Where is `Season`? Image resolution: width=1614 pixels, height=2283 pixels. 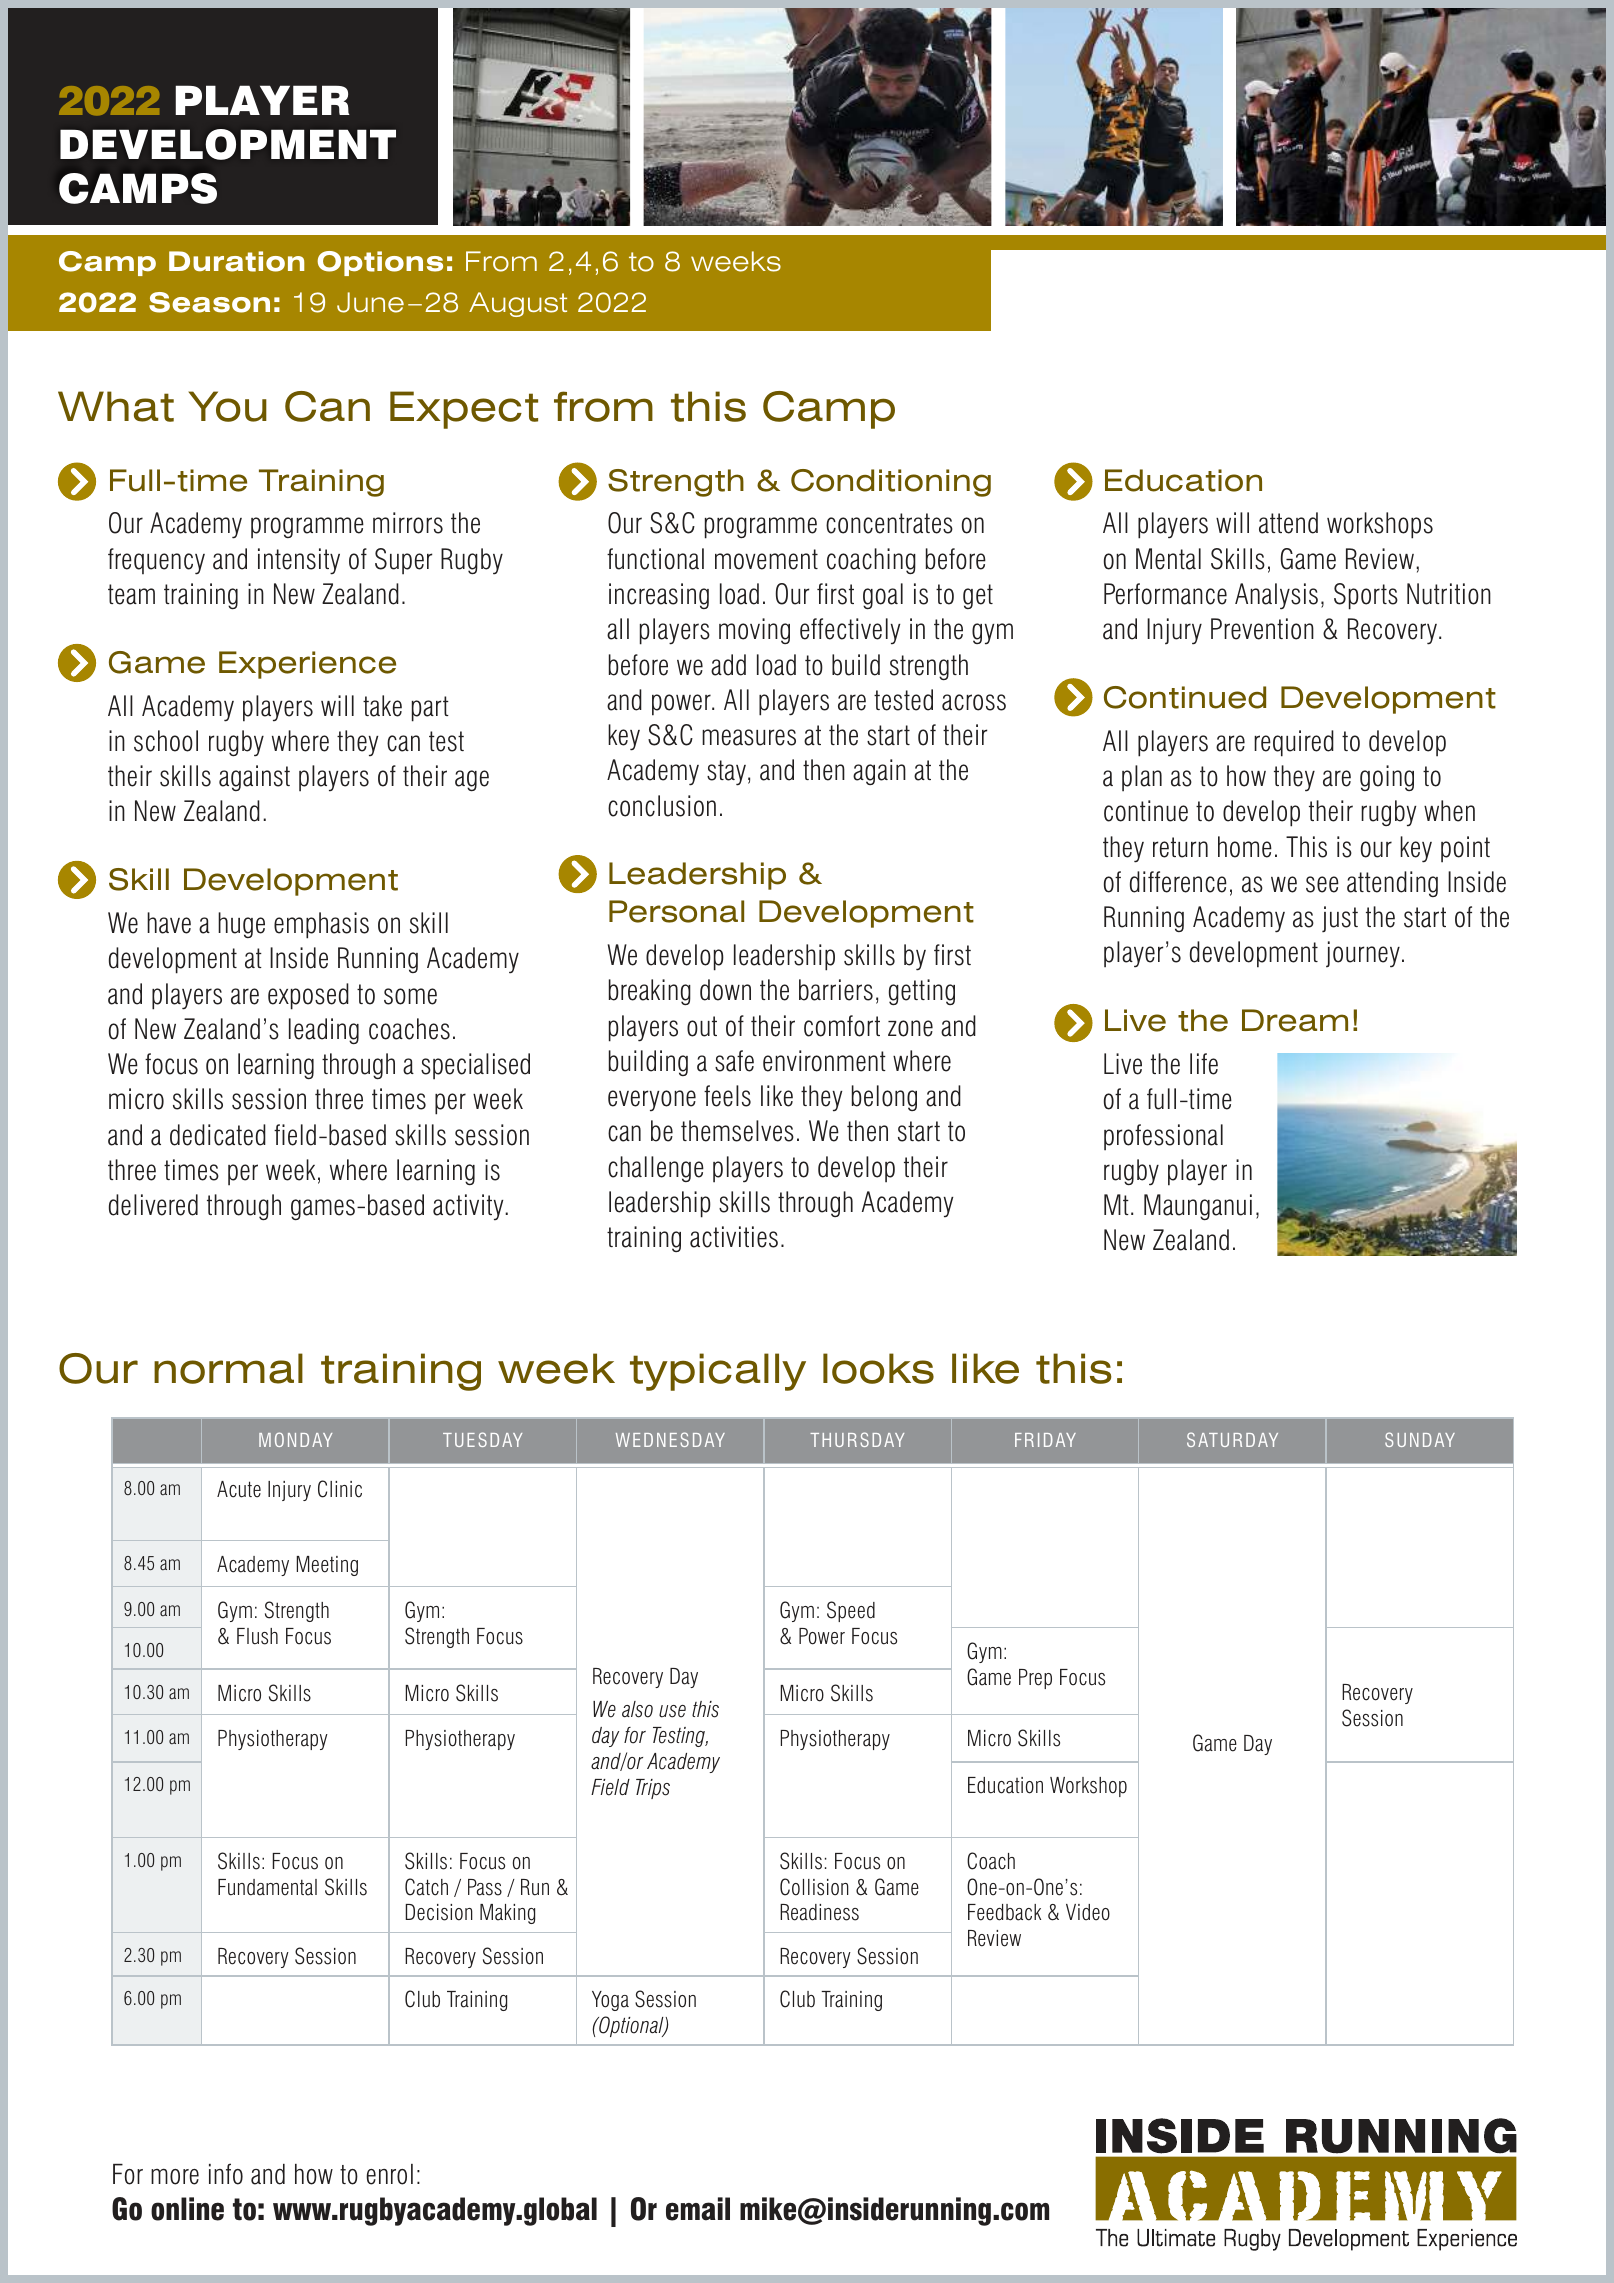 Season is located at coordinates (209, 302).
